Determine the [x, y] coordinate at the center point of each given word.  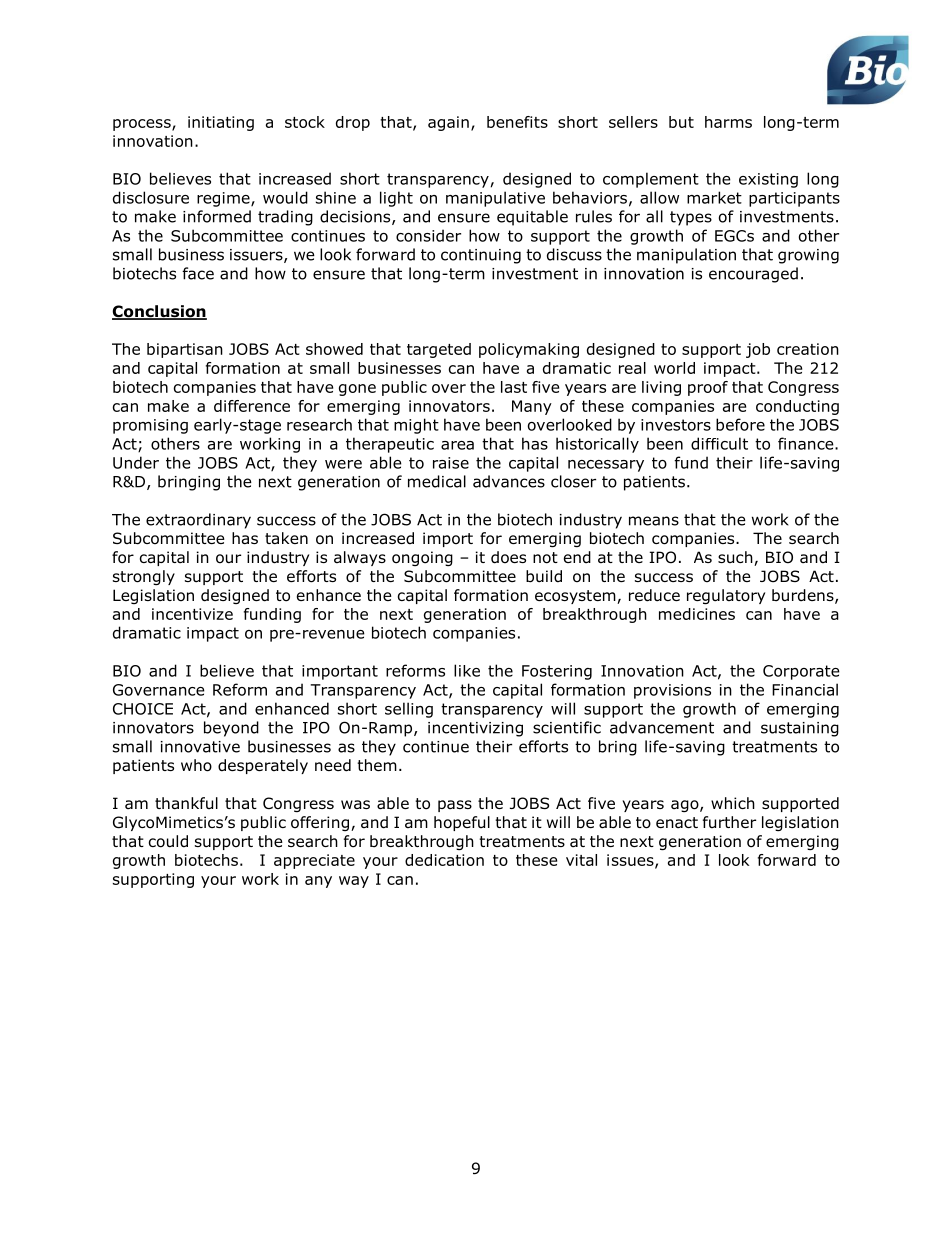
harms [728, 122]
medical [437, 481]
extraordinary [198, 521]
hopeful [462, 823]
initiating [221, 123]
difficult [719, 443]
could [168, 841]
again [448, 123]
